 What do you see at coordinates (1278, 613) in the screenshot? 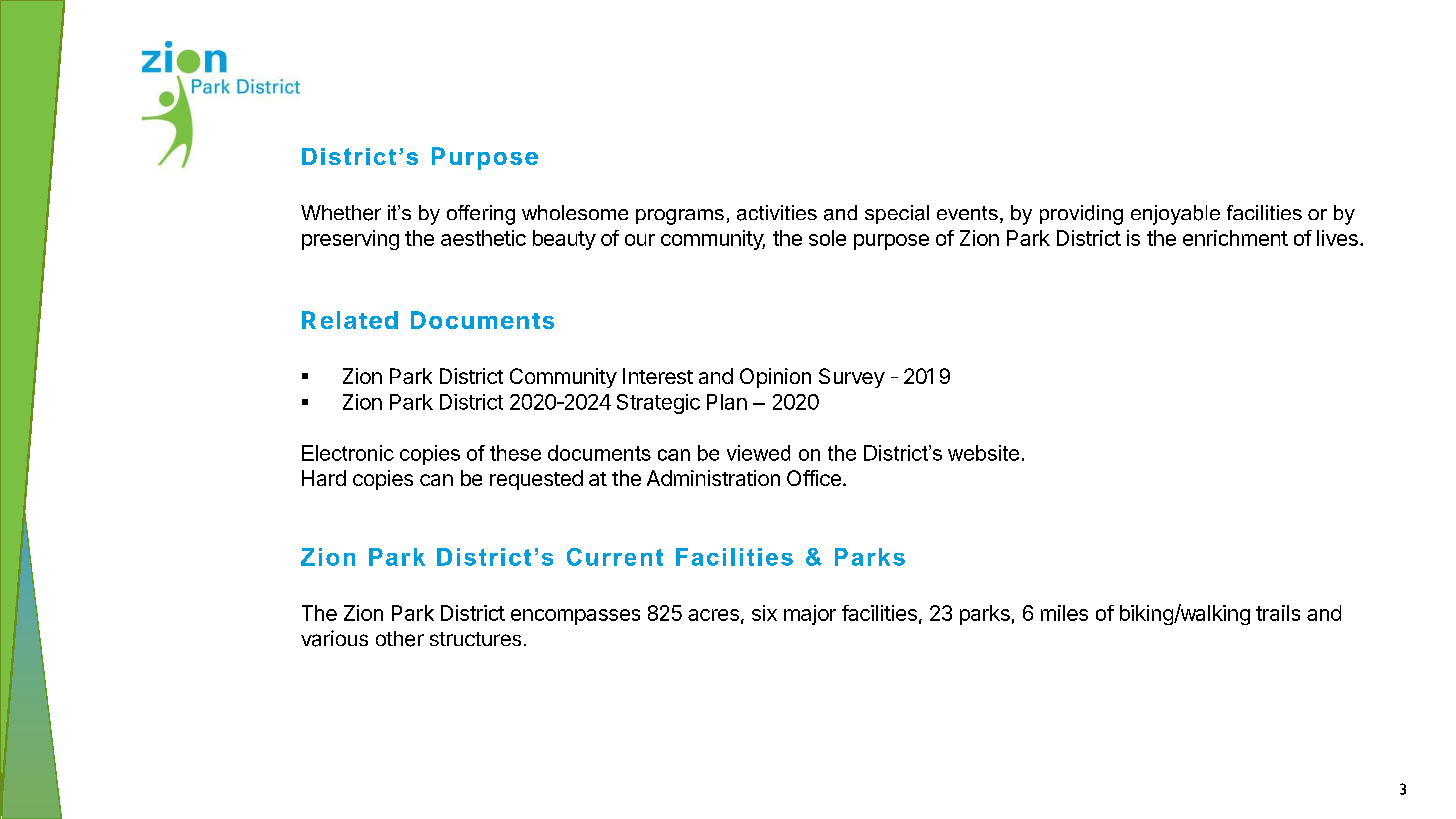
I see `trails` at bounding box center [1278, 613].
